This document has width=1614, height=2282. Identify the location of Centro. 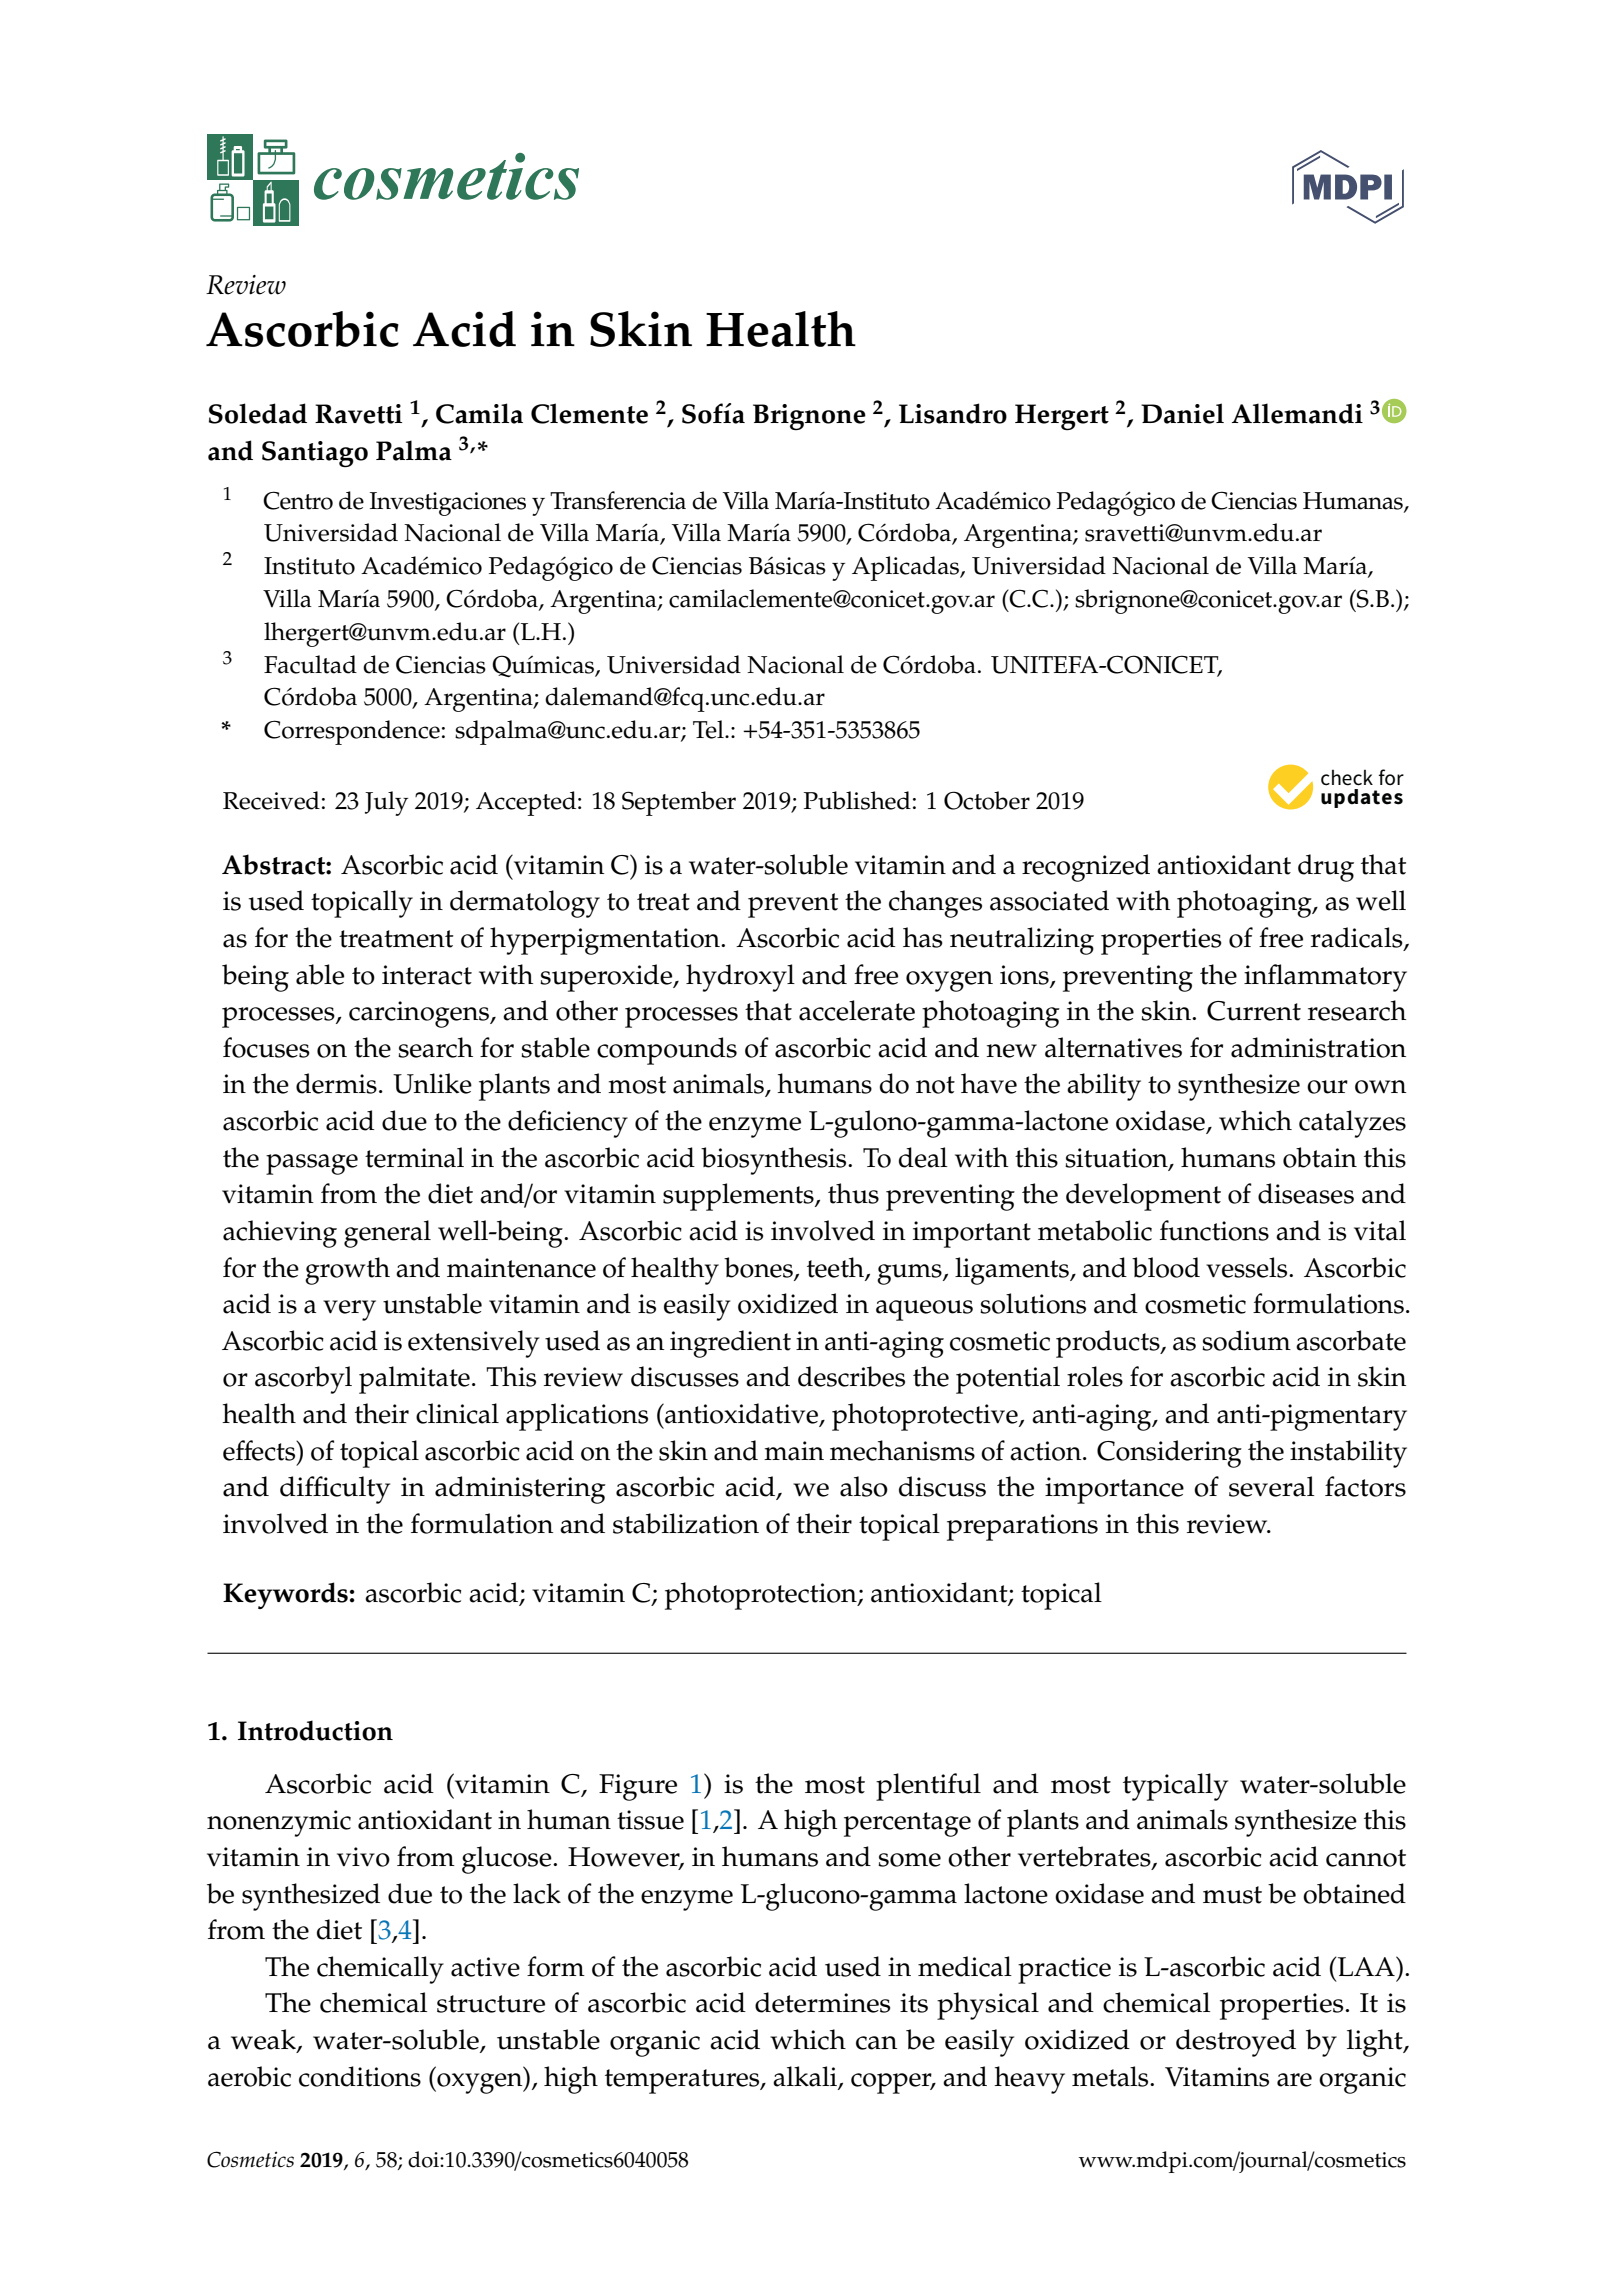
(298, 500).
